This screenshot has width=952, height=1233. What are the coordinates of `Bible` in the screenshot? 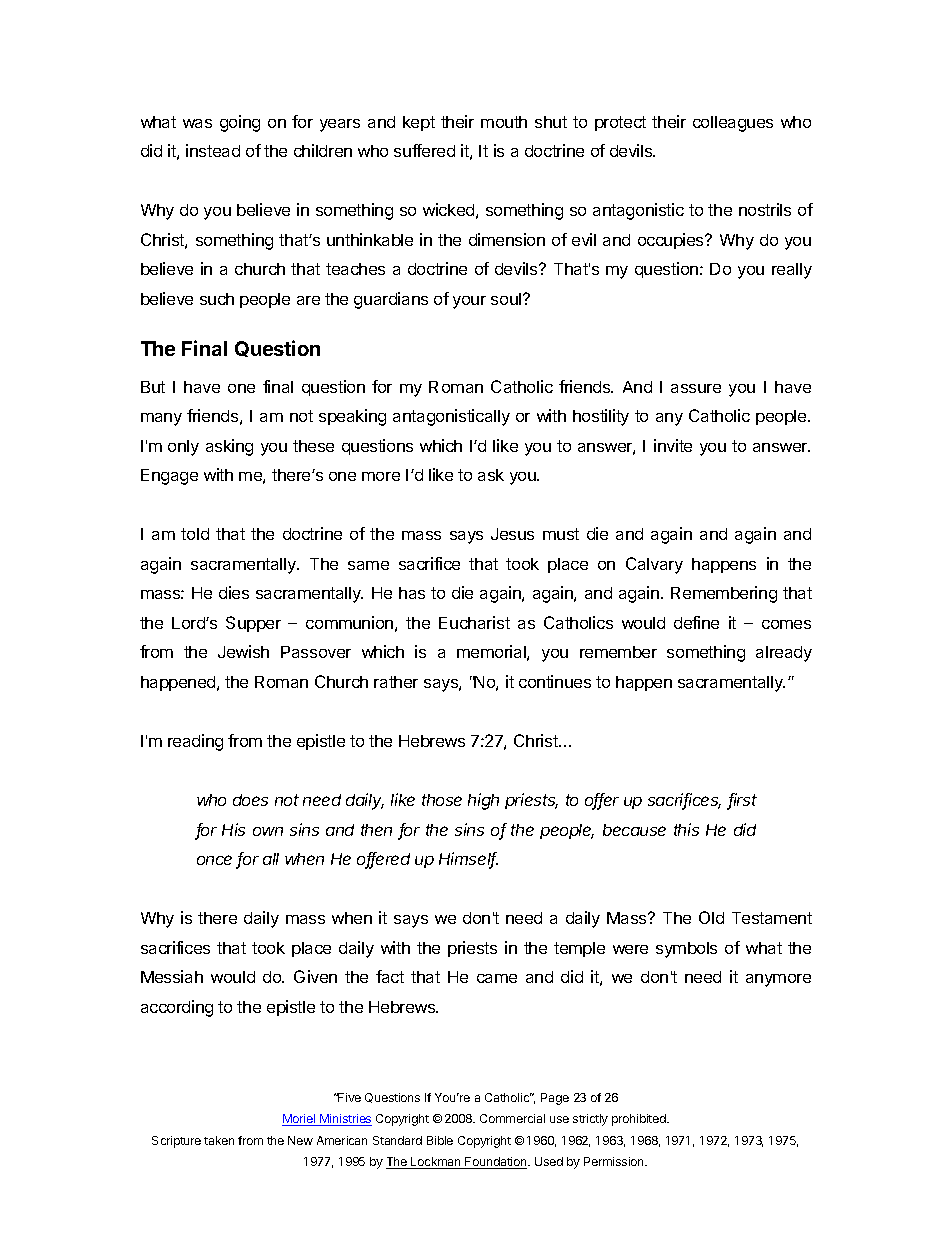 It's located at (440, 1140).
